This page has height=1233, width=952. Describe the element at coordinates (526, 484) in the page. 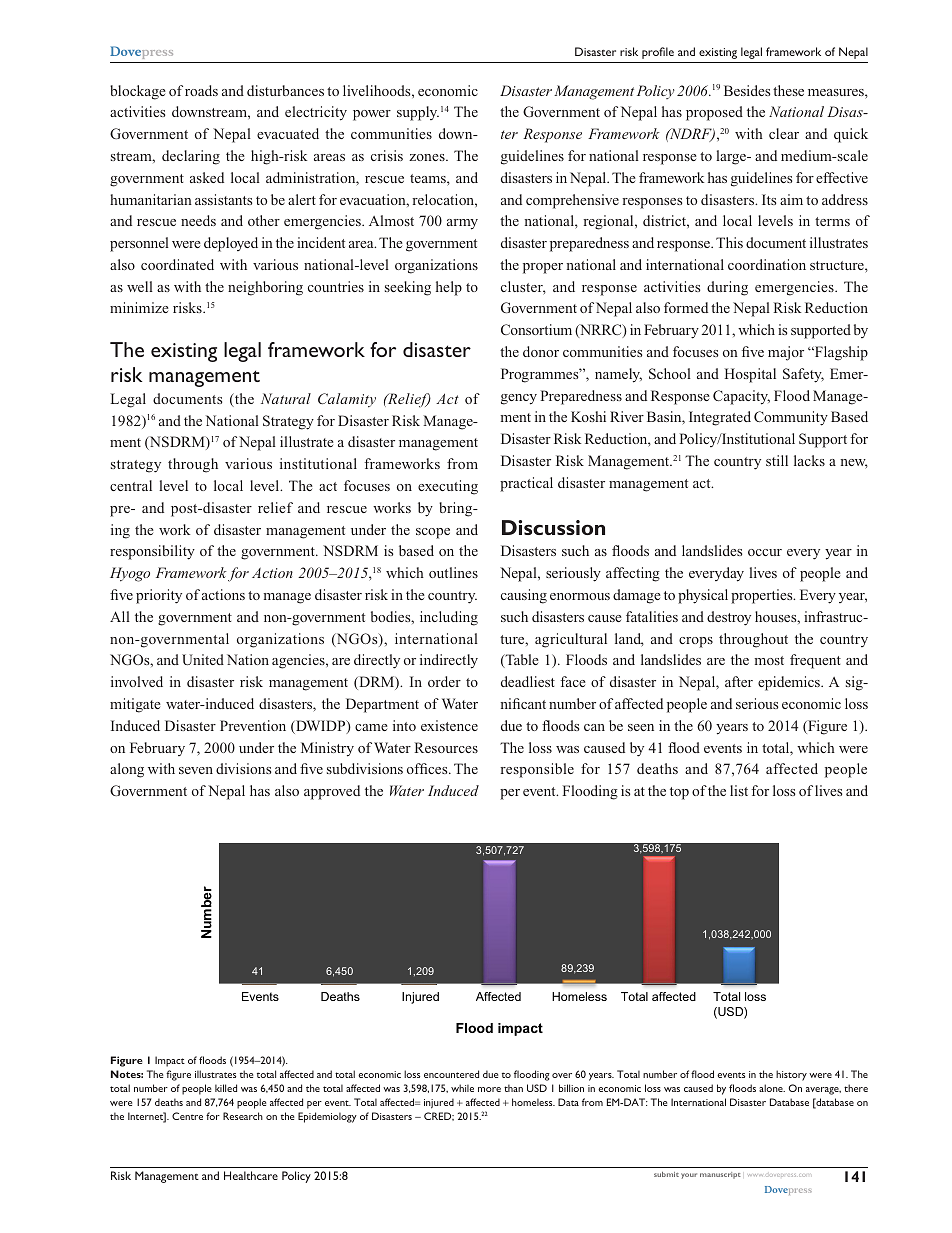

I see `practical` at that location.
